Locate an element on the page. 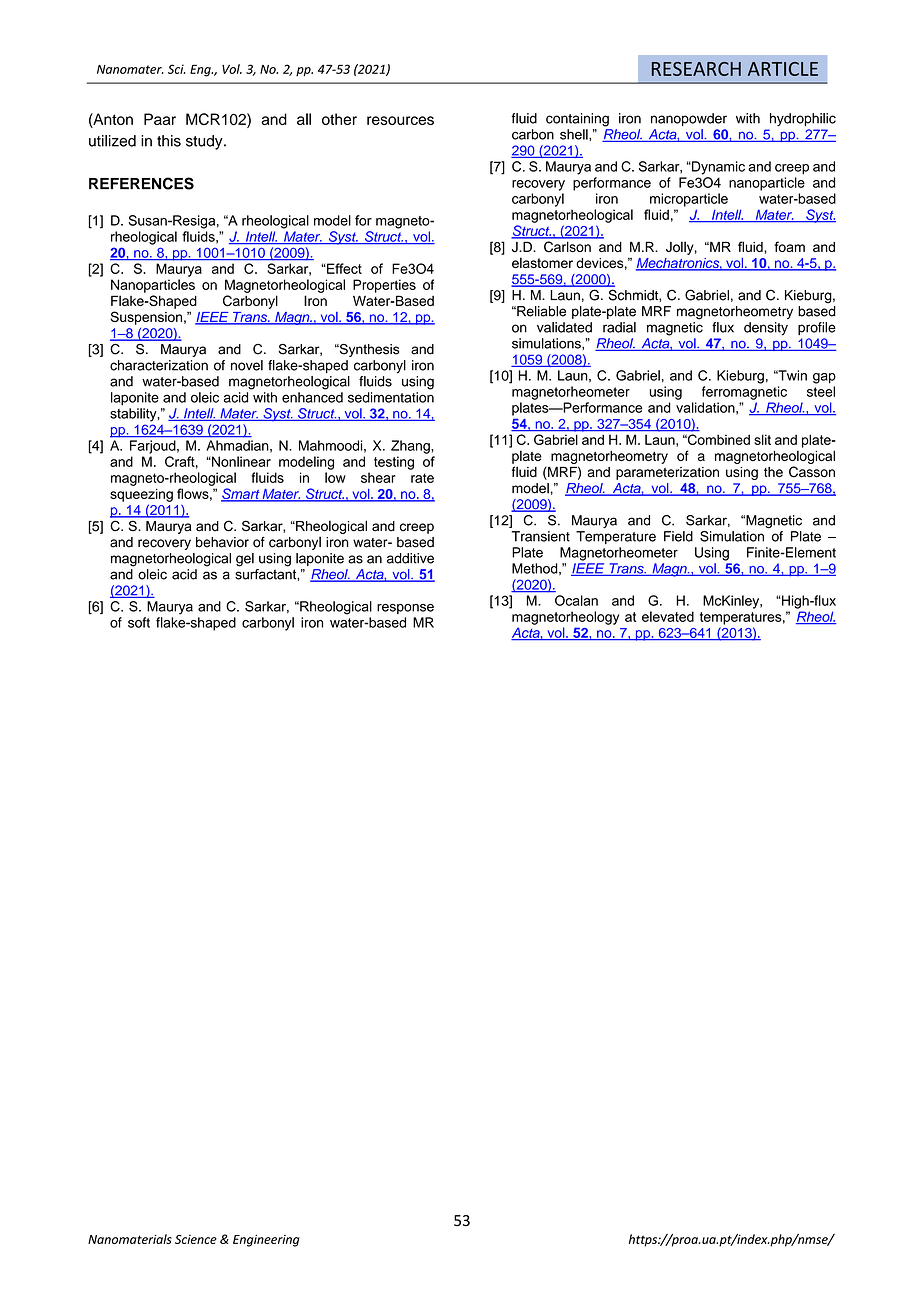  Ocalan is located at coordinates (576, 600).
